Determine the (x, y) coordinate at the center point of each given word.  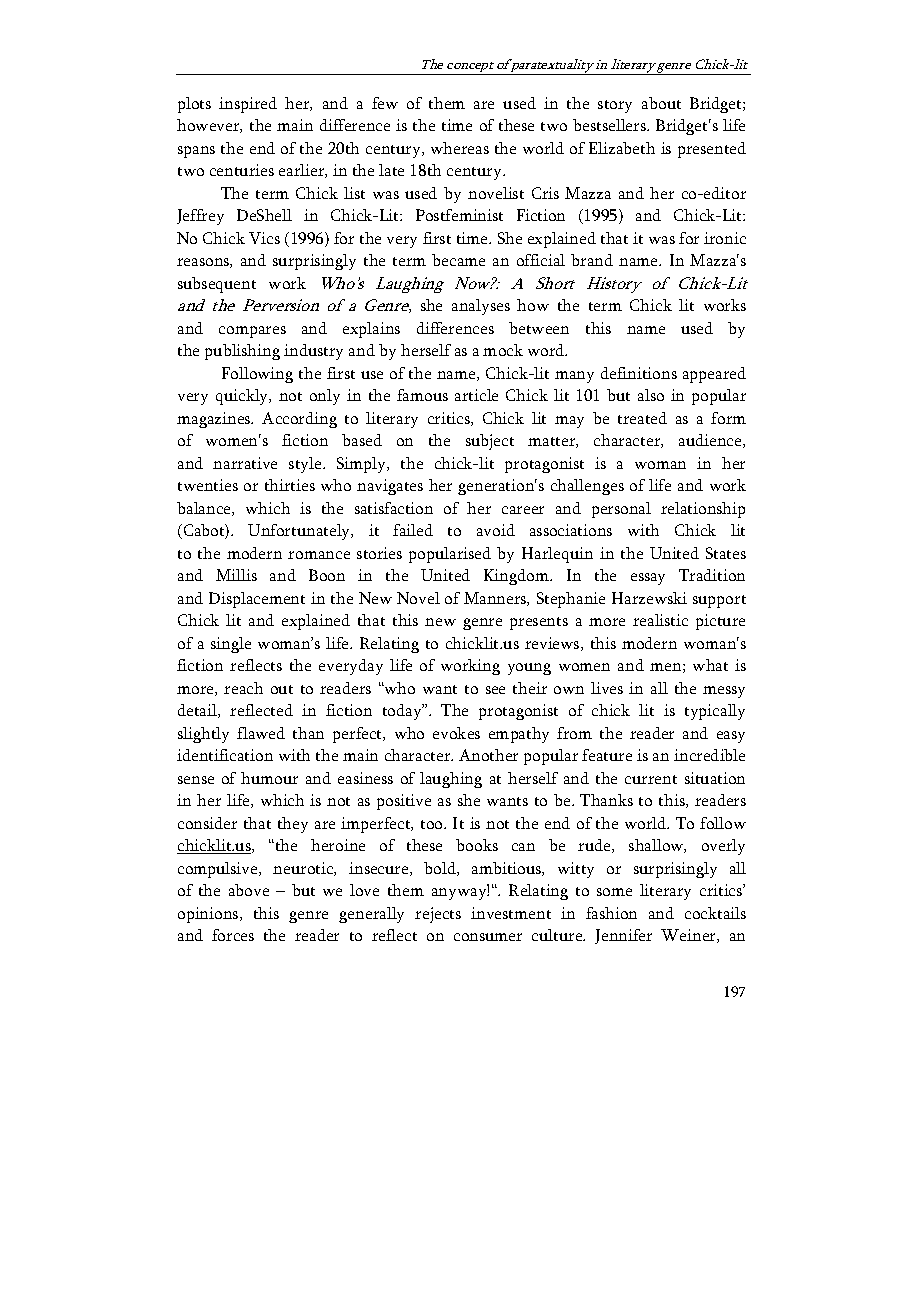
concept (471, 68)
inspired (248, 105)
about (661, 103)
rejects (438, 915)
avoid (496, 530)
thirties (290, 485)
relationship (703, 510)
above (249, 890)
